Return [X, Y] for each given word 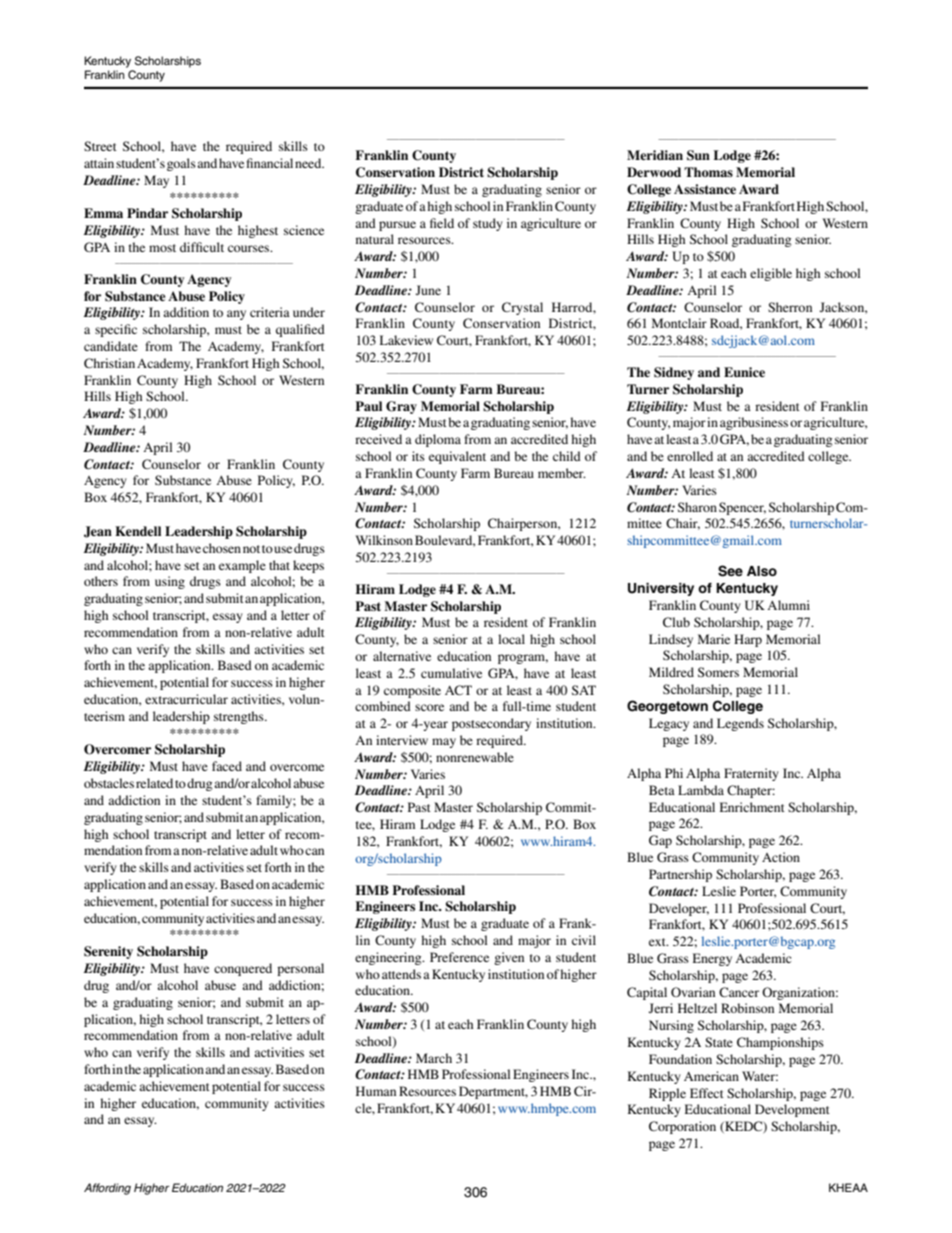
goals [181, 164]
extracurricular [186, 699]
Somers [718, 672]
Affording [107, 1189]
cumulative [451, 673]
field [442, 223]
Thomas [708, 172]
